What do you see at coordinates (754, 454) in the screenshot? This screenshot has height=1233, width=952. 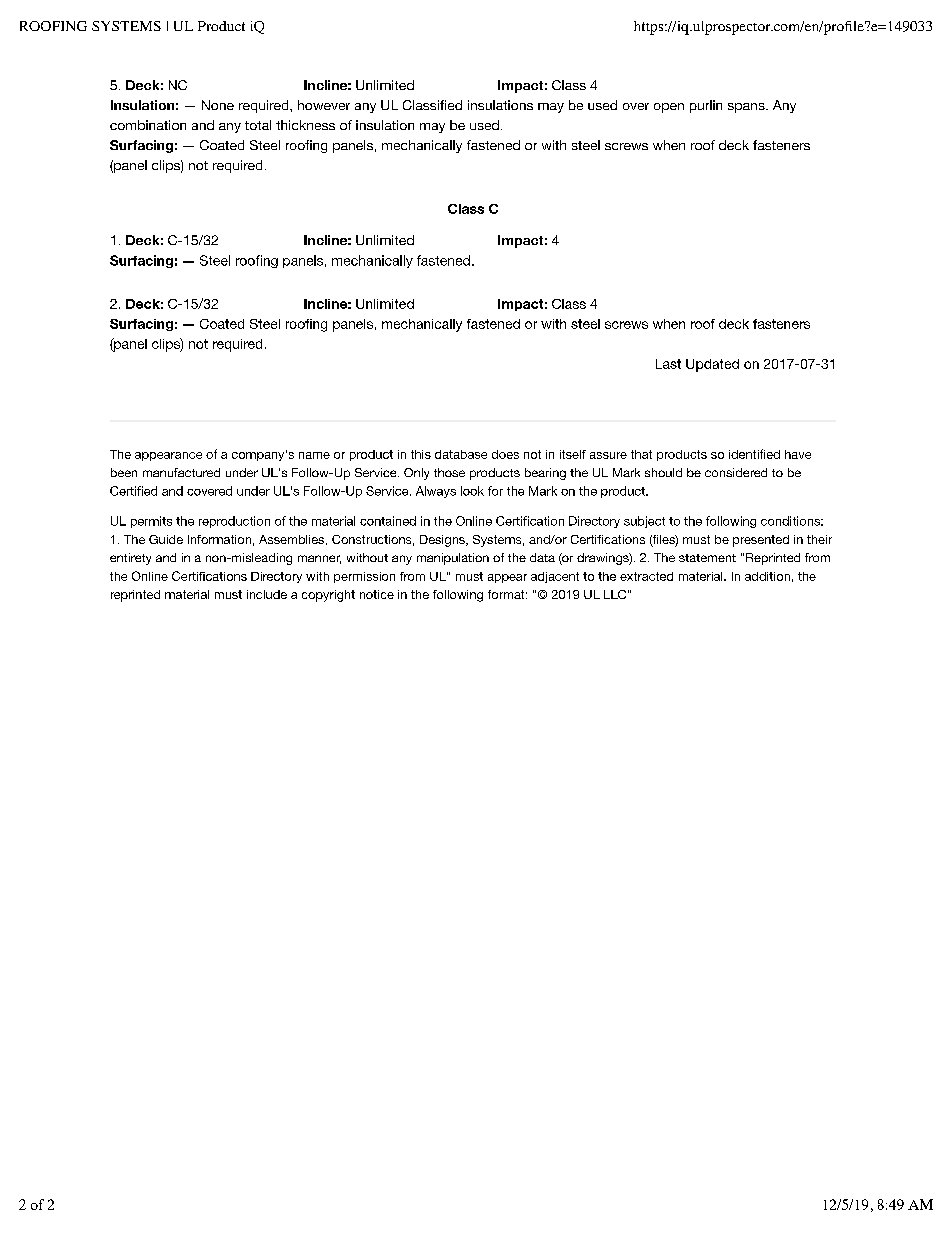 I see `identified` at bounding box center [754, 454].
